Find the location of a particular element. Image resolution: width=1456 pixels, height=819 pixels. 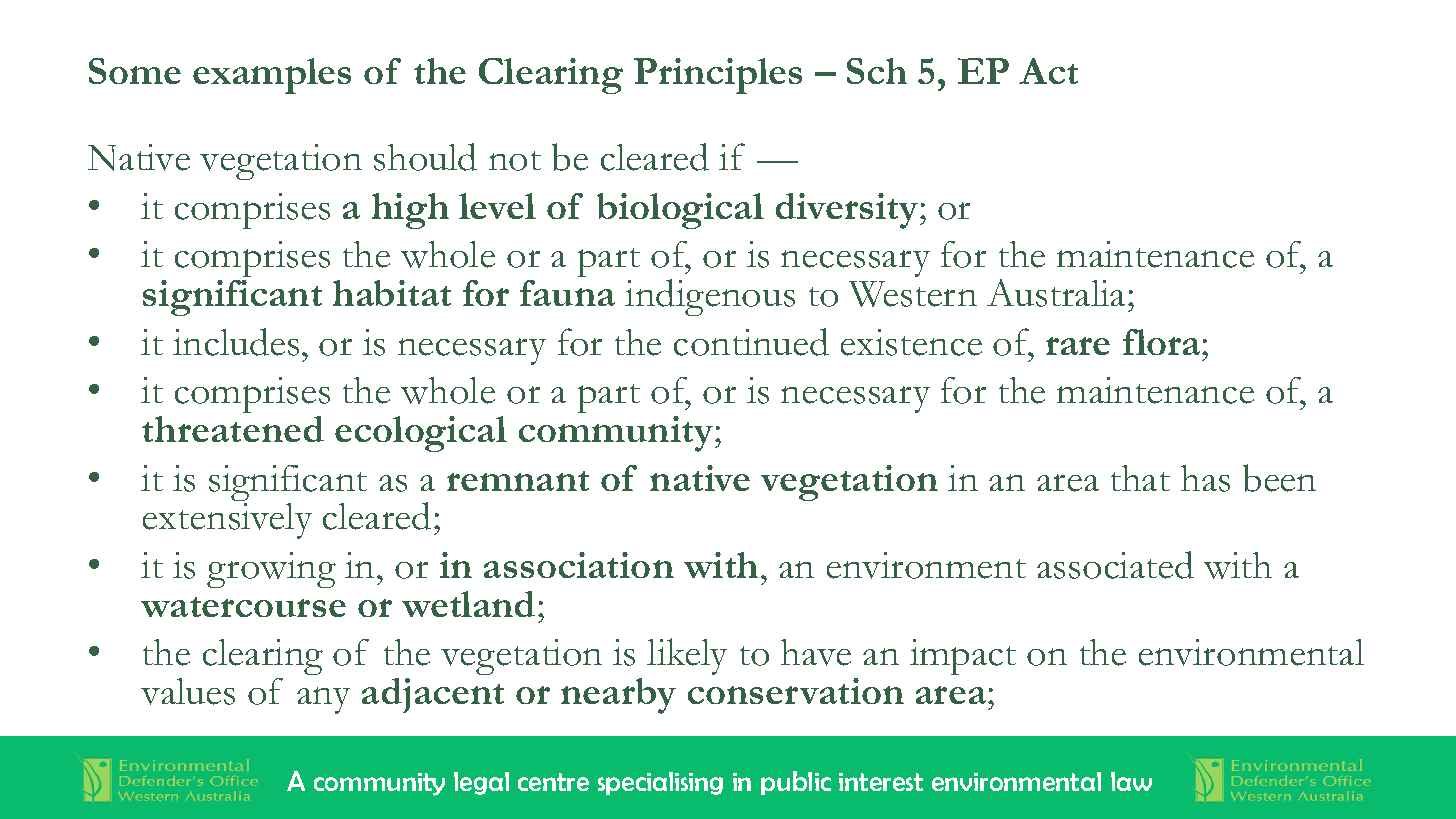

any is located at coordinates (323, 700).
